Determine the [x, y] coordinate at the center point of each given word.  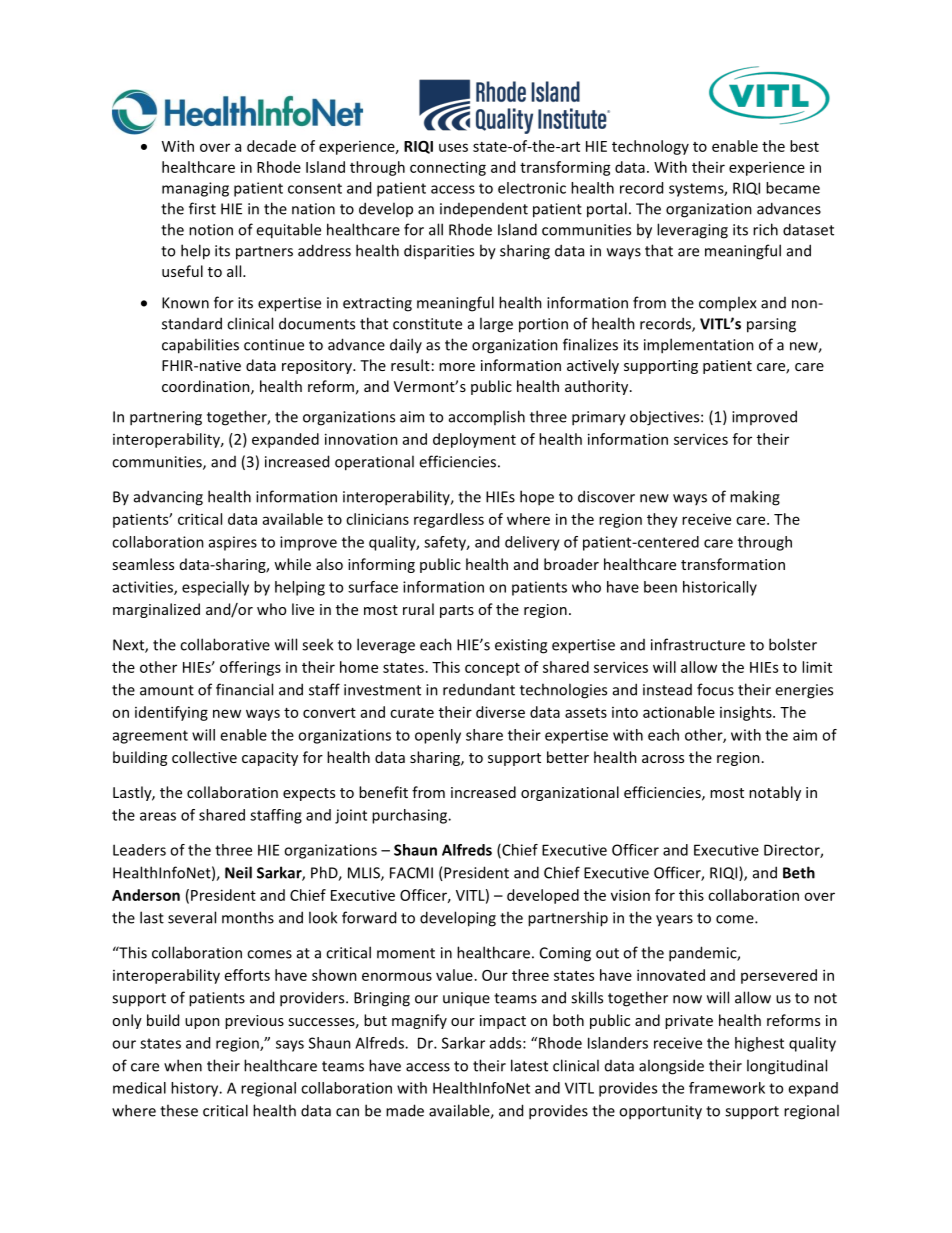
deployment [474, 440]
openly [438, 736]
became [793, 188]
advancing [168, 498]
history [196, 1089]
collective [204, 757]
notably [775, 793]
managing [195, 189]
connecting [448, 168]
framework [727, 1088]
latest [529, 1065]
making [755, 498]
